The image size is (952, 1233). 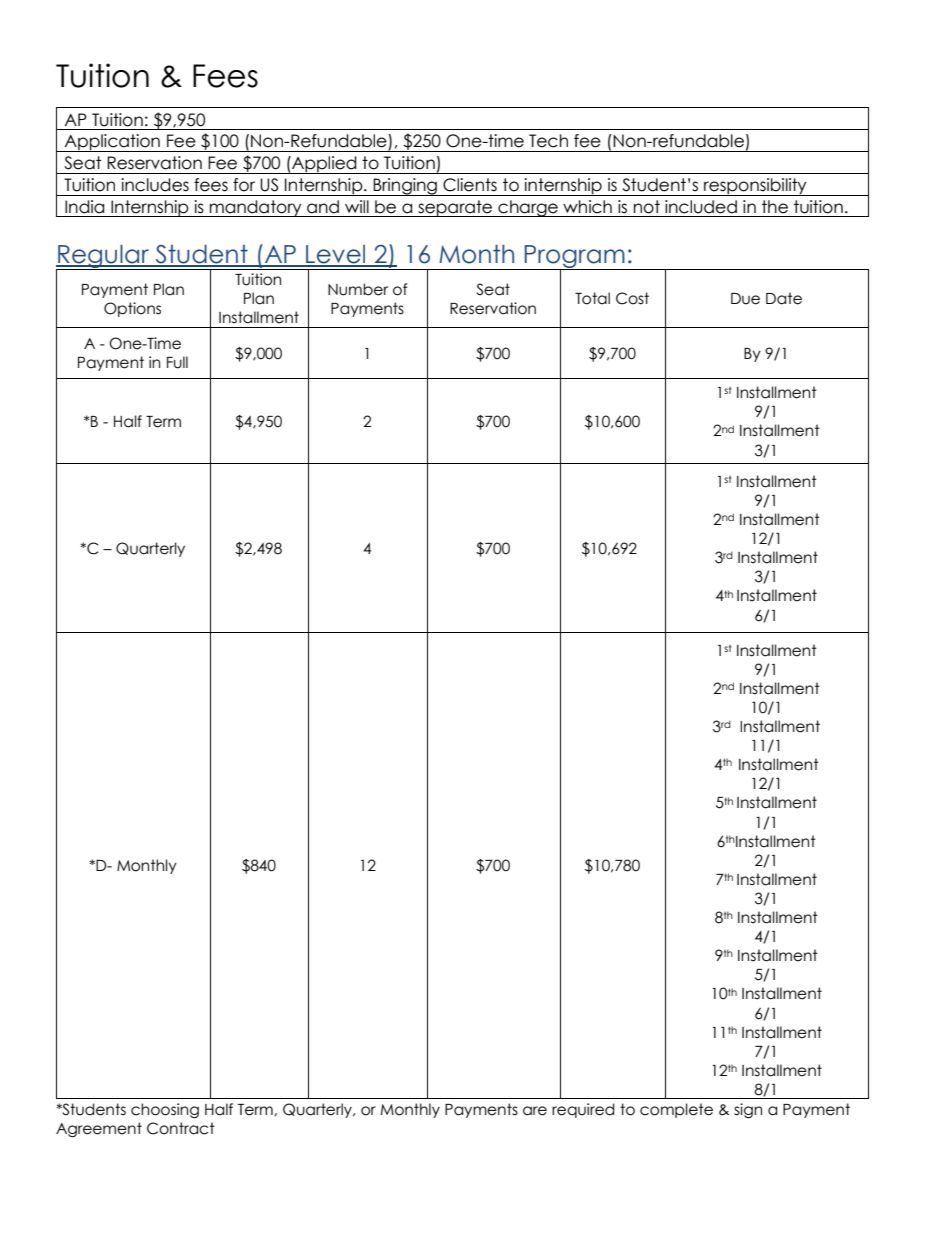 I want to click on Number, so click(x=358, y=289).
